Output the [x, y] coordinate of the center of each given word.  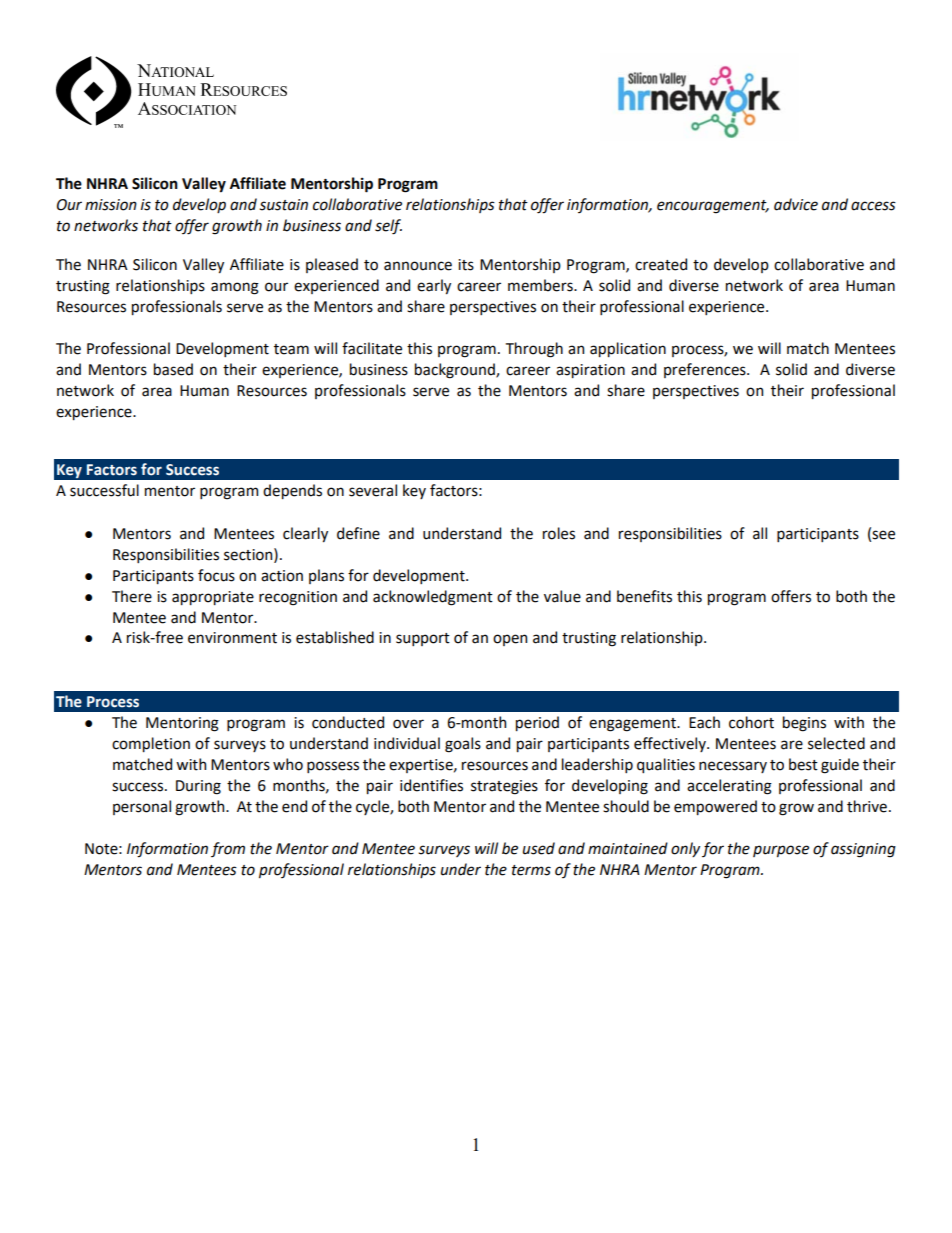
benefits [644, 596]
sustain [283, 205]
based [173, 369]
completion [151, 744]
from [228, 849]
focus [216, 575]
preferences [706, 370]
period [537, 723]
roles [559, 533]
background [456, 371]
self [388, 227]
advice [796, 204]
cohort [751, 722]
